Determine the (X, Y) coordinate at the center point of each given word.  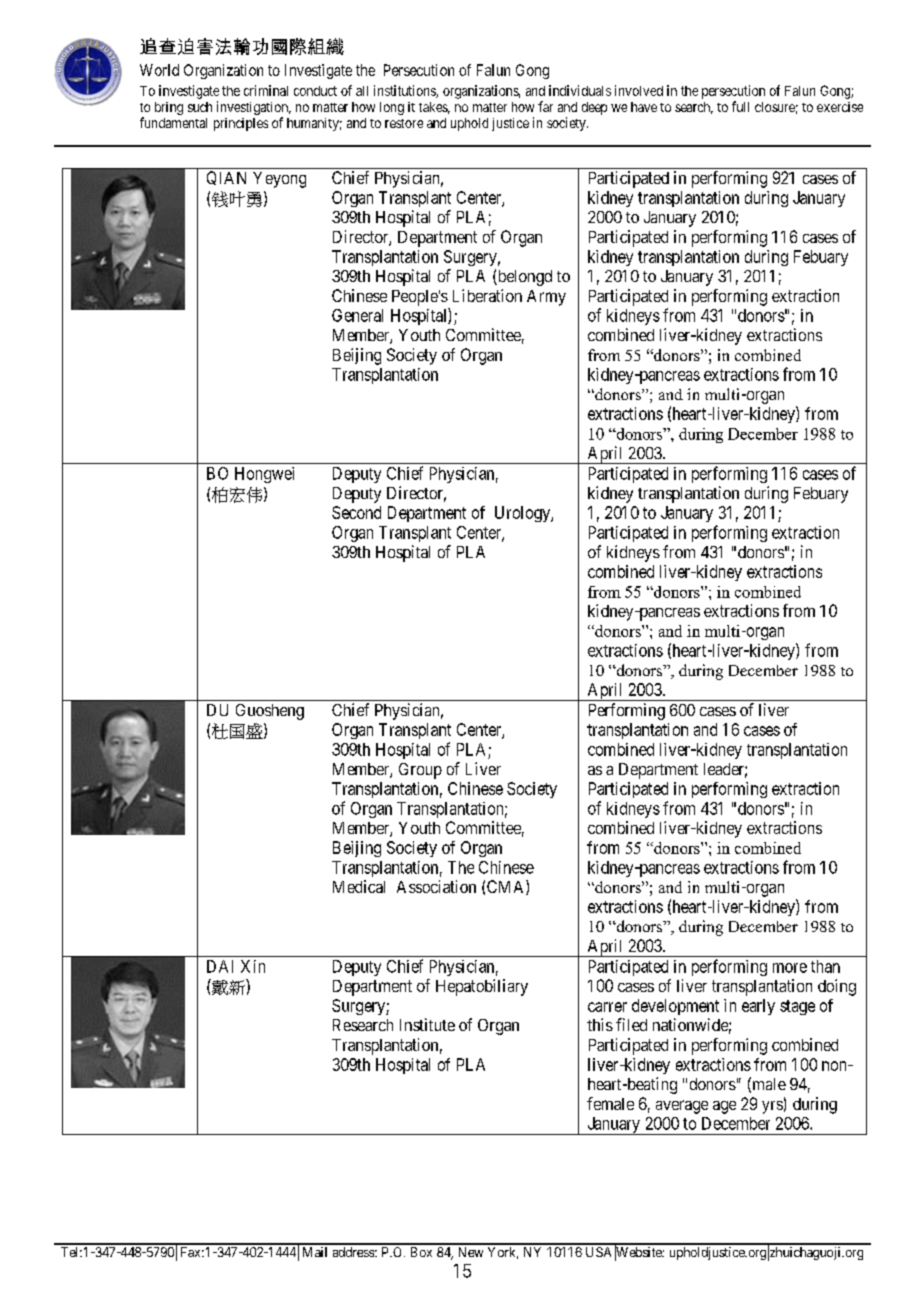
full (740, 106)
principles (241, 124)
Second (356, 512)
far (545, 106)
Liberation (487, 295)
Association (436, 886)
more (790, 968)
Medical (359, 886)
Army (546, 298)
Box (421, 1252)
